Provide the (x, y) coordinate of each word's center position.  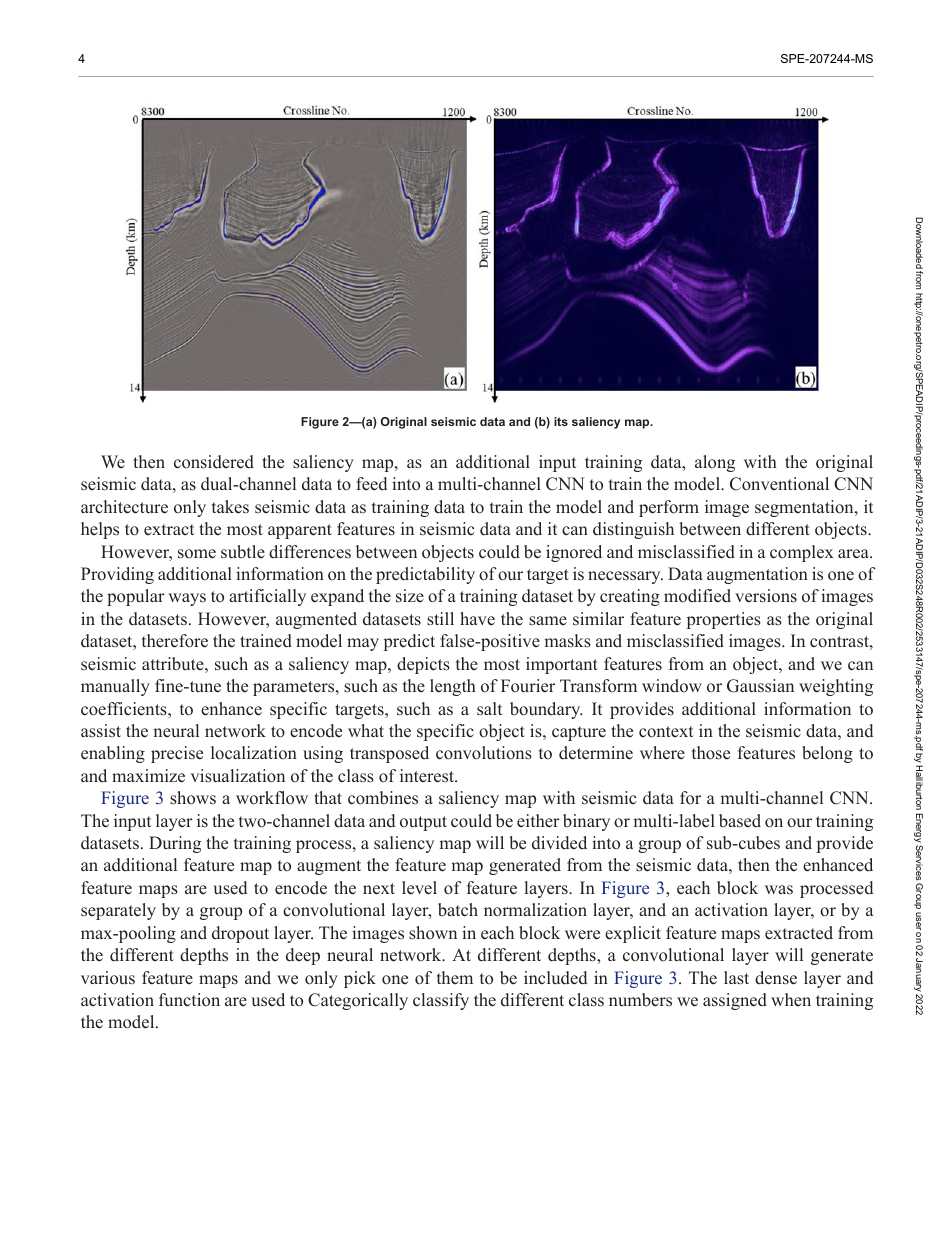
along (715, 463)
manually (115, 687)
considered (214, 462)
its (561, 421)
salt (489, 709)
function (189, 999)
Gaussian (760, 686)
